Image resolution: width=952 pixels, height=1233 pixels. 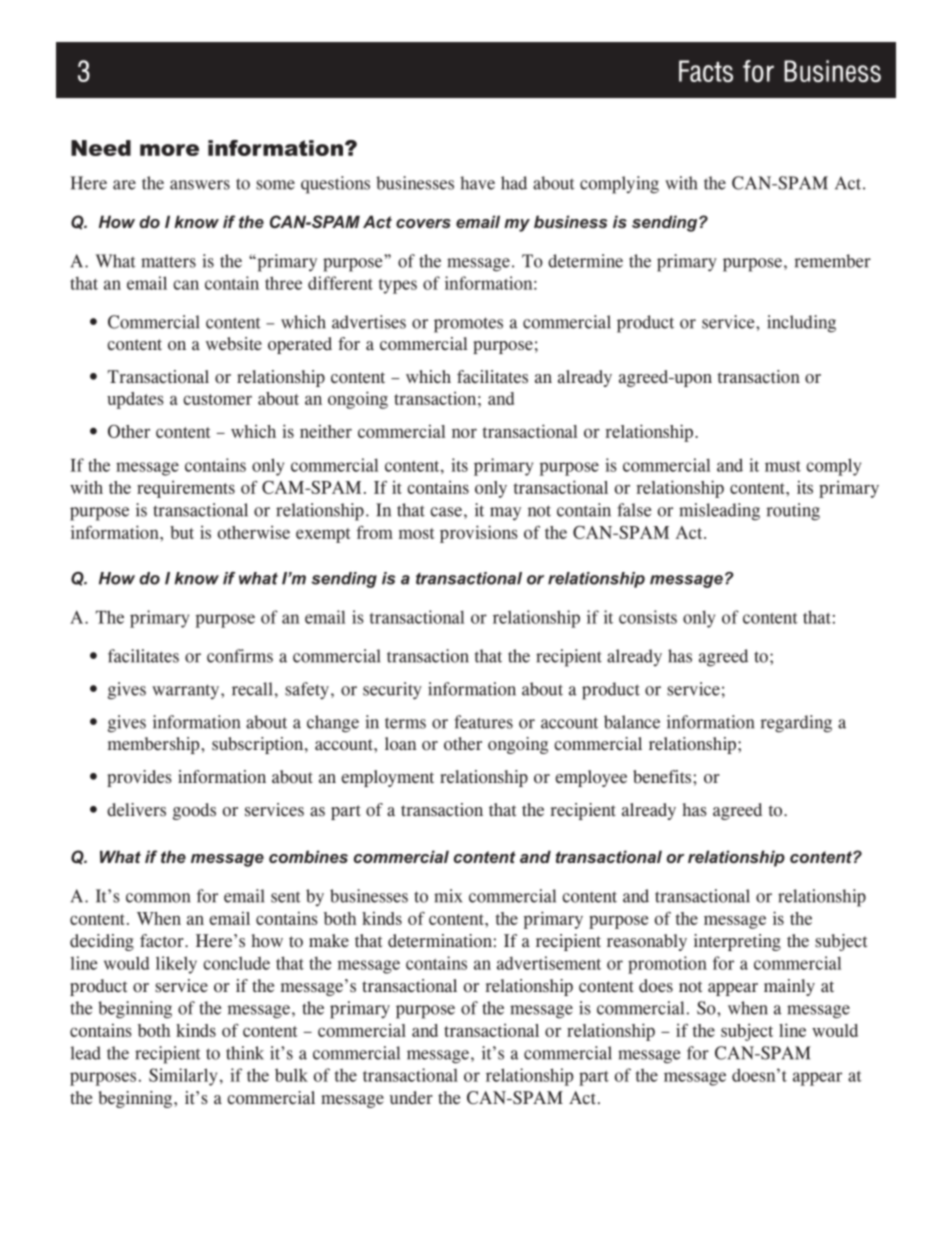 What do you see at coordinates (194, 811) in the screenshot?
I see `goods` at bounding box center [194, 811].
